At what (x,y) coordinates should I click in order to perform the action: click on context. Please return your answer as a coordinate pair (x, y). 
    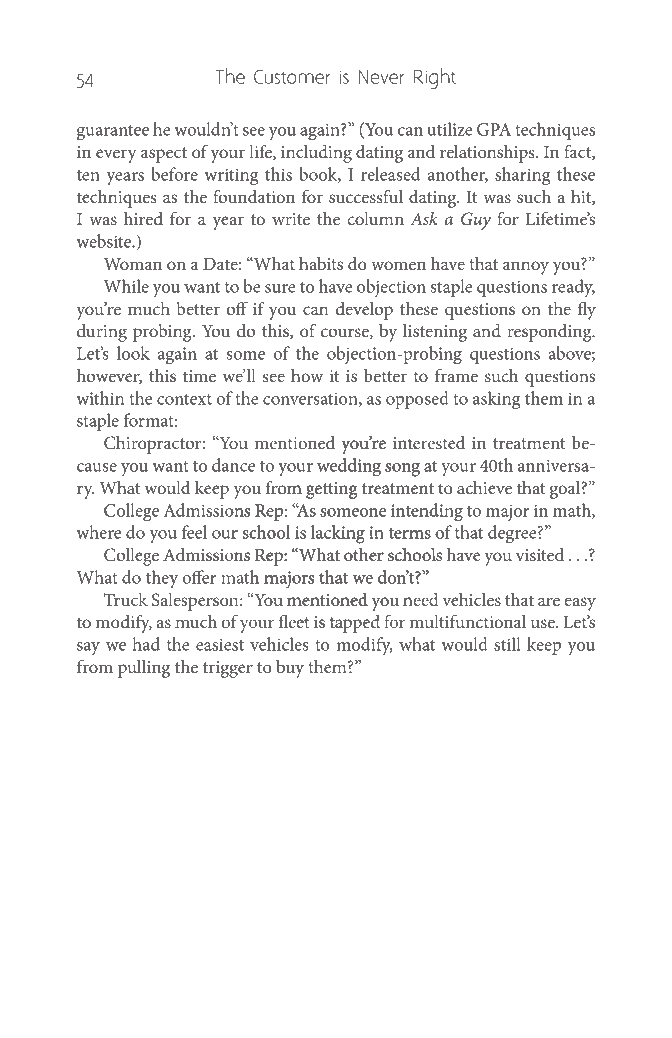
    Looking at the image, I should click on (184, 399).
